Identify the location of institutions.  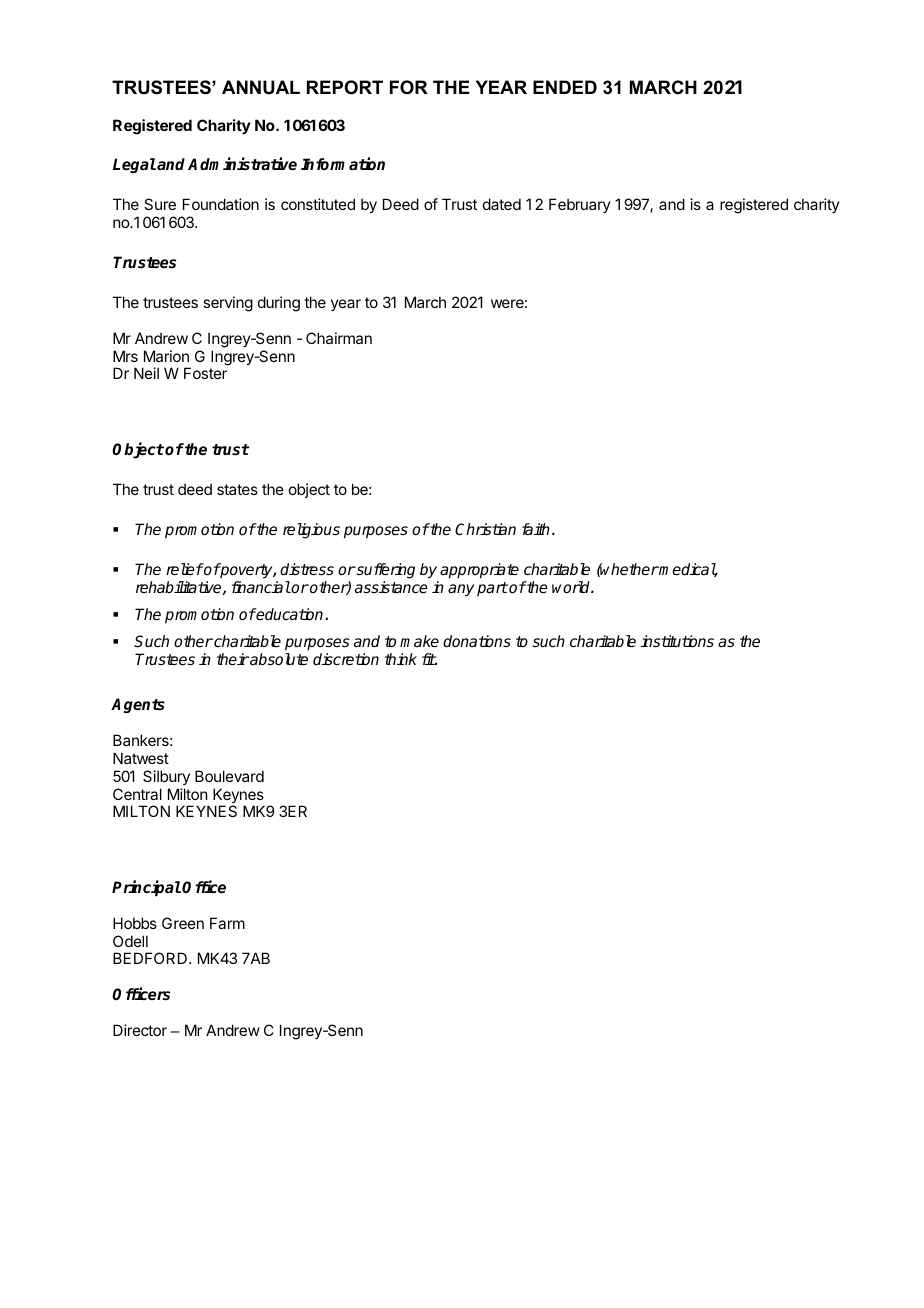
(677, 641).
